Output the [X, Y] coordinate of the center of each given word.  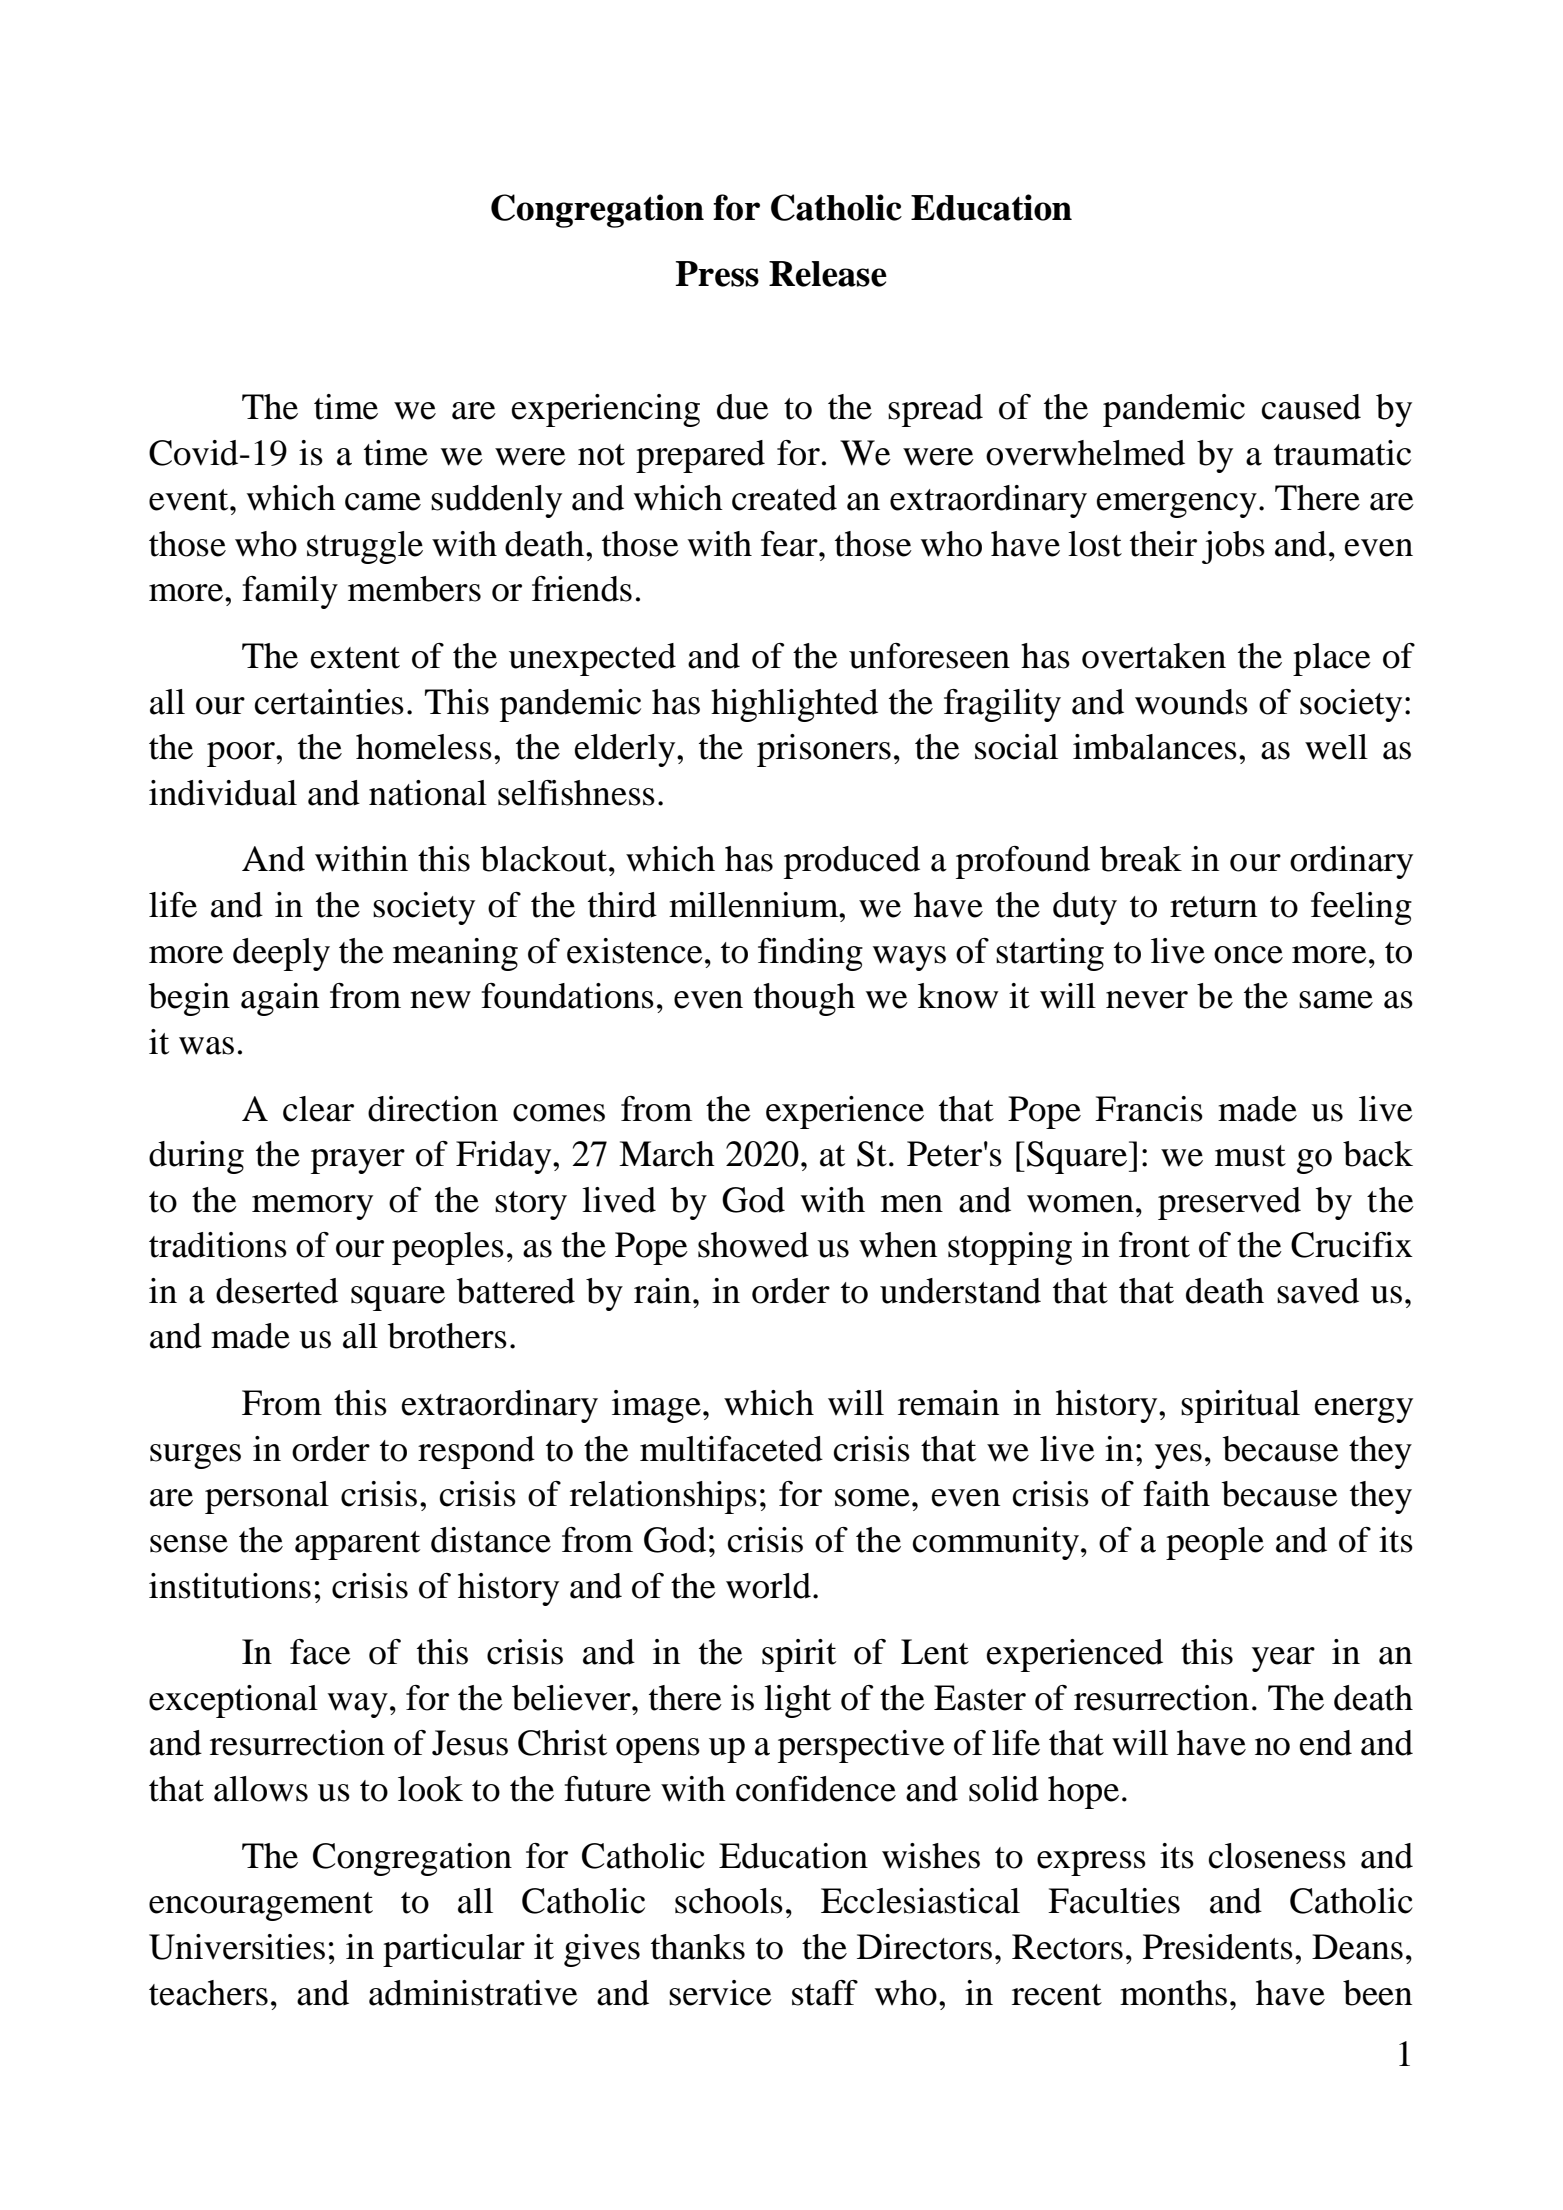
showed [753, 1245]
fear [790, 544]
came [383, 502]
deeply [281, 954]
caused [1311, 407]
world [768, 1586]
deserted [277, 1291]
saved [1318, 1291]
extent [355, 658]
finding [810, 954]
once [1248, 955]
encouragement [261, 1906]
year [1283, 1659]
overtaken [1154, 656]
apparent [357, 1545]
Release [828, 274]
